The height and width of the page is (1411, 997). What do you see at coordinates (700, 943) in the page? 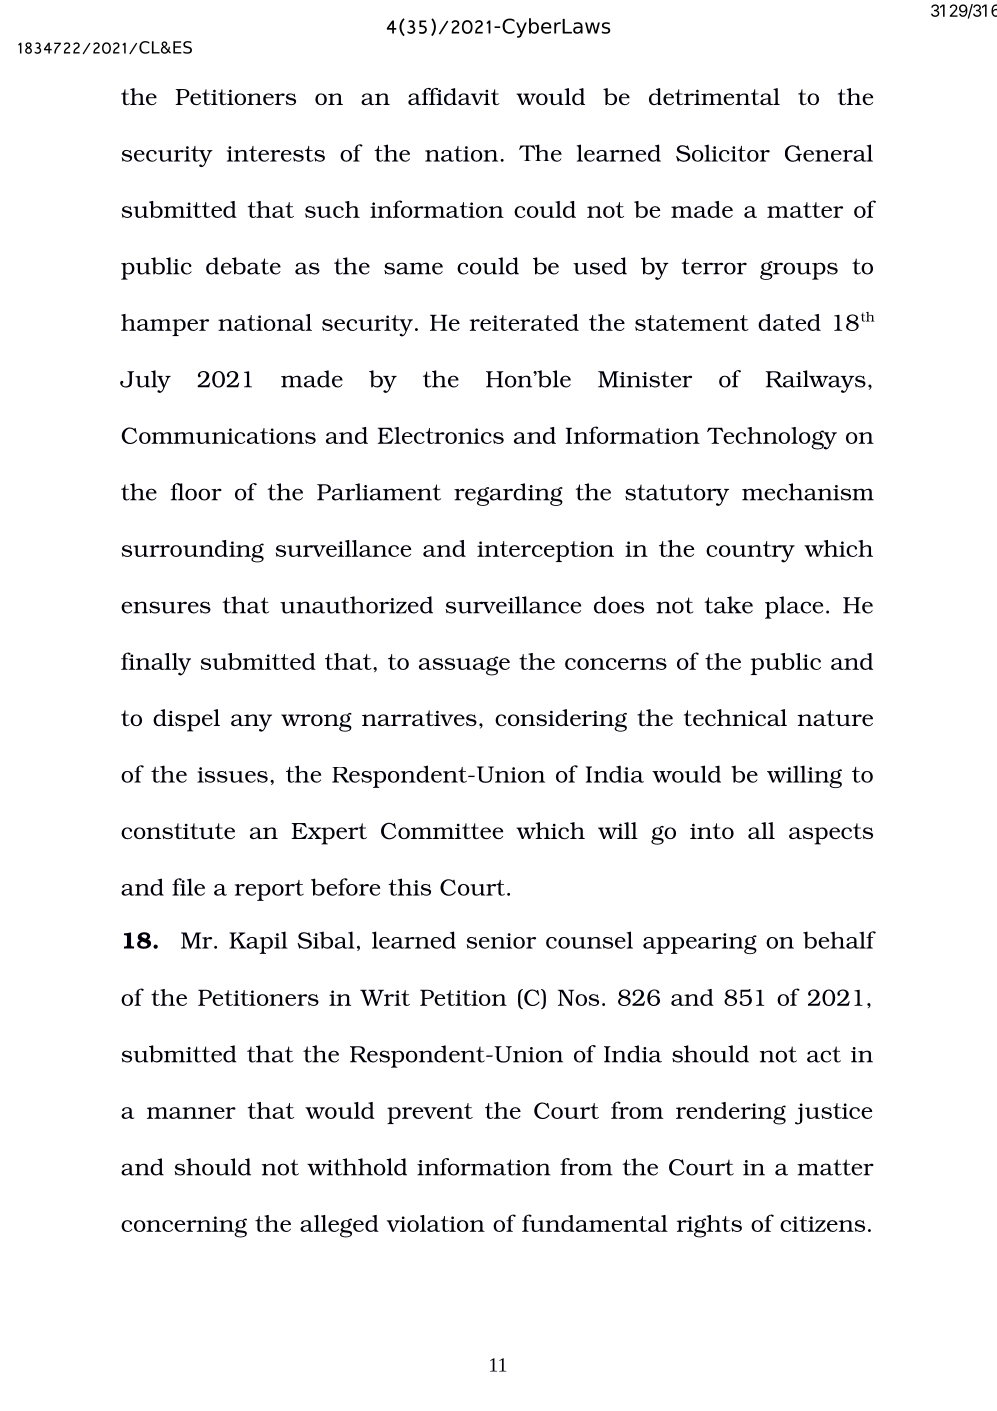
I see `appearing` at bounding box center [700, 943].
